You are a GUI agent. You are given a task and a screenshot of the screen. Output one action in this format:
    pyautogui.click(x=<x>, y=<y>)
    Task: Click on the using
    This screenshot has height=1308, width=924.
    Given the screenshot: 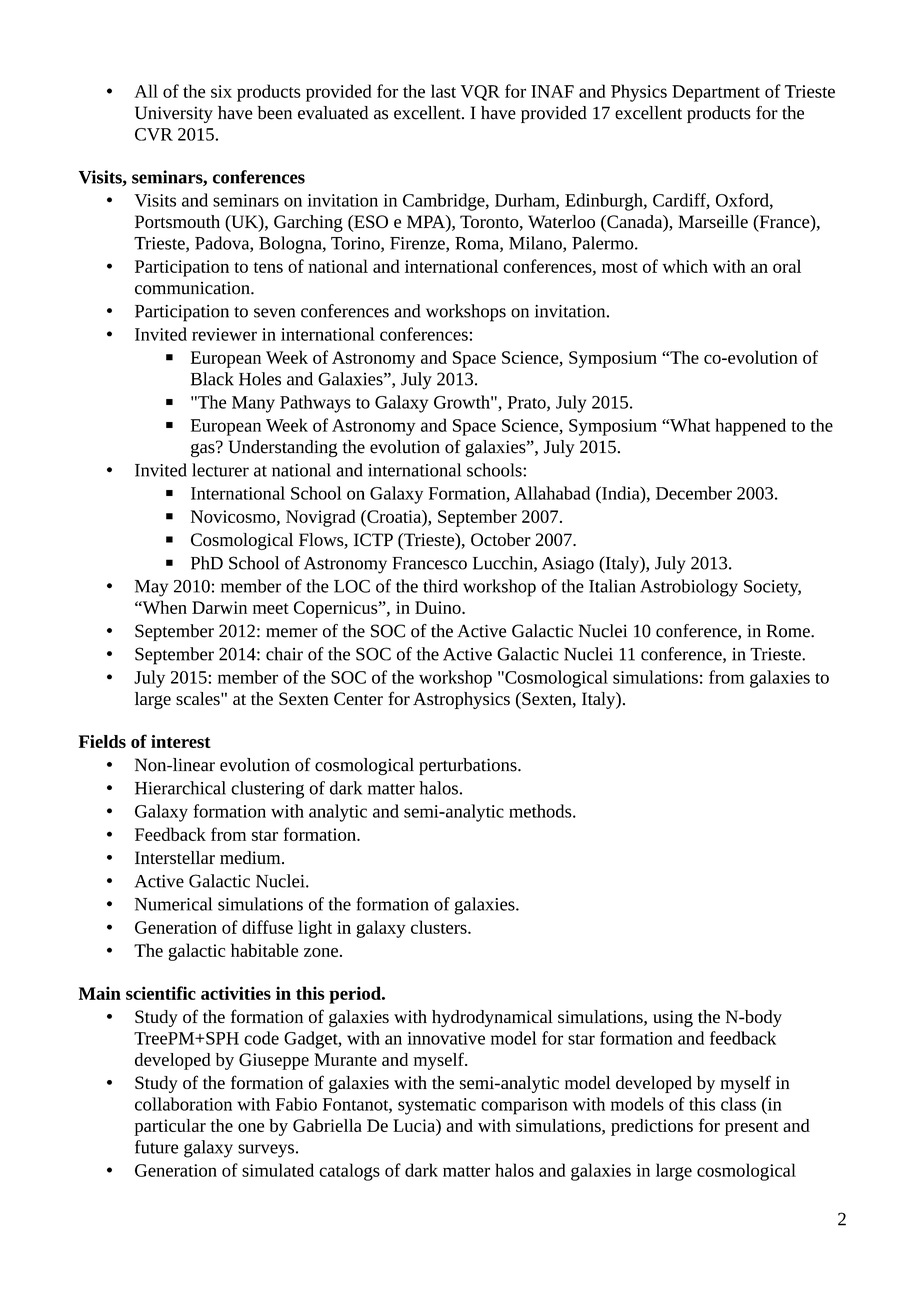 What is the action you would take?
    pyautogui.click(x=673, y=1018)
